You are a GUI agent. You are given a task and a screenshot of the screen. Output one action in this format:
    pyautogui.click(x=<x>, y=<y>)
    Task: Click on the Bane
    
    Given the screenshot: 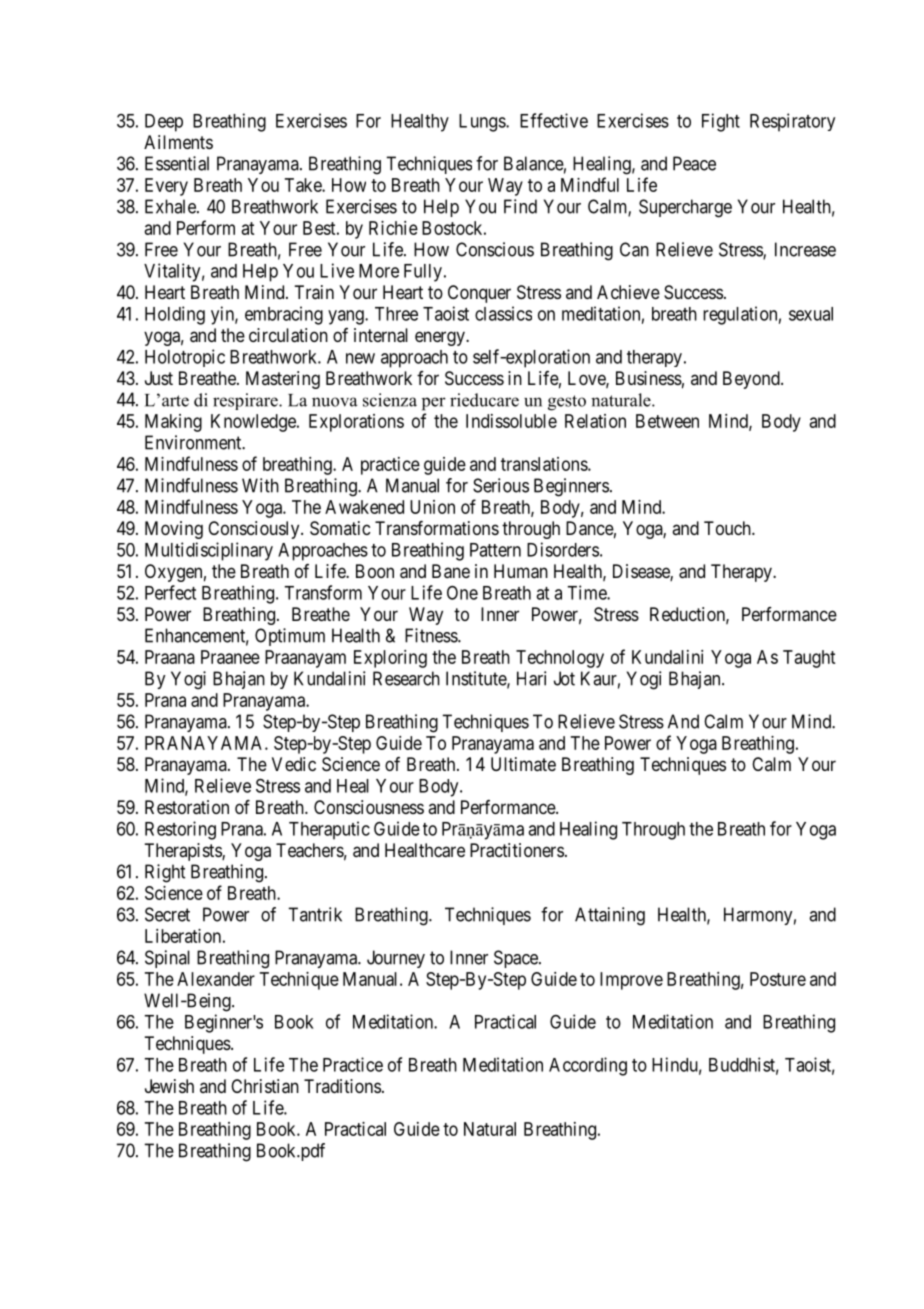 What is the action you would take?
    pyautogui.click(x=451, y=571)
